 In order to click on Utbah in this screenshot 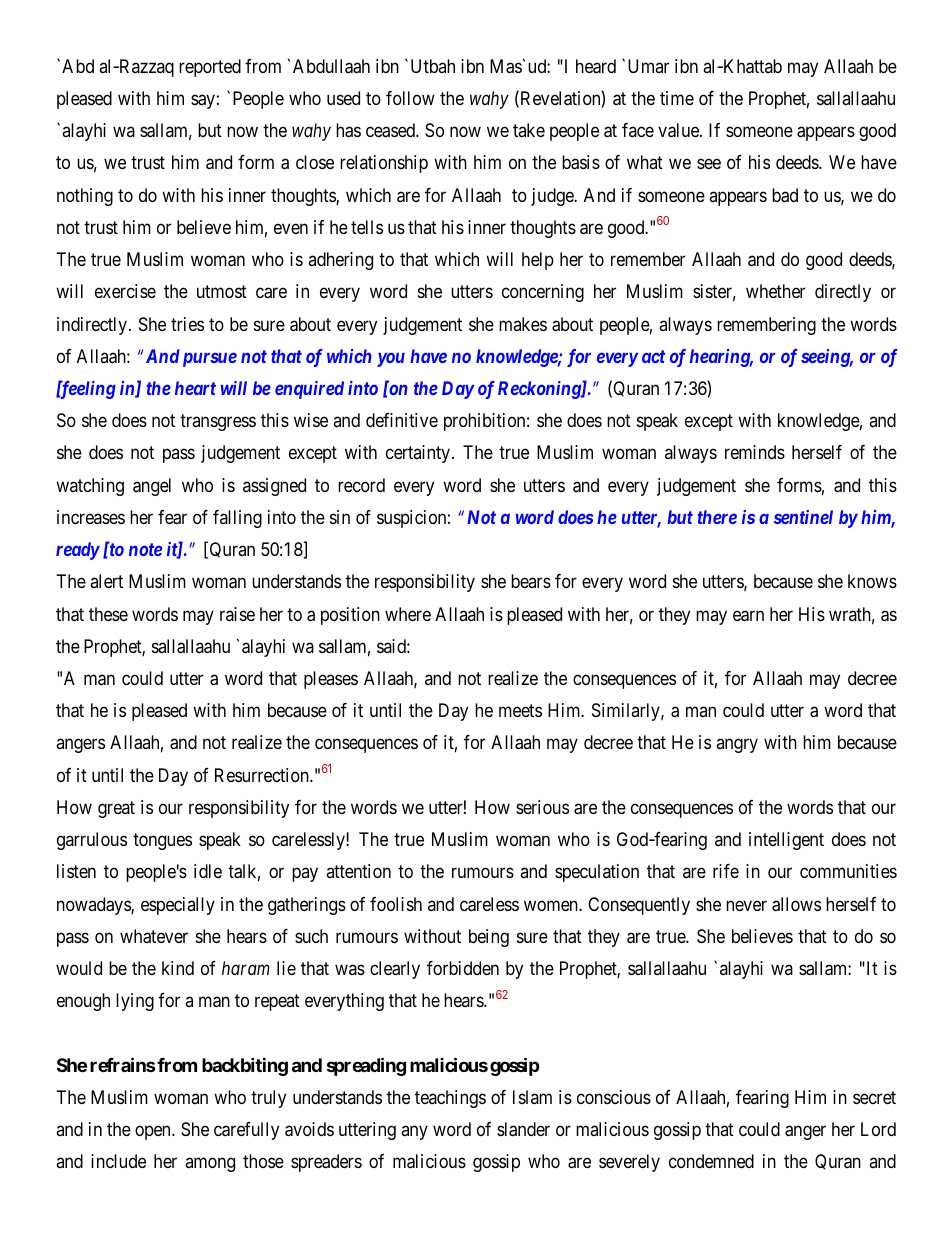, I will do `click(433, 66)`.
